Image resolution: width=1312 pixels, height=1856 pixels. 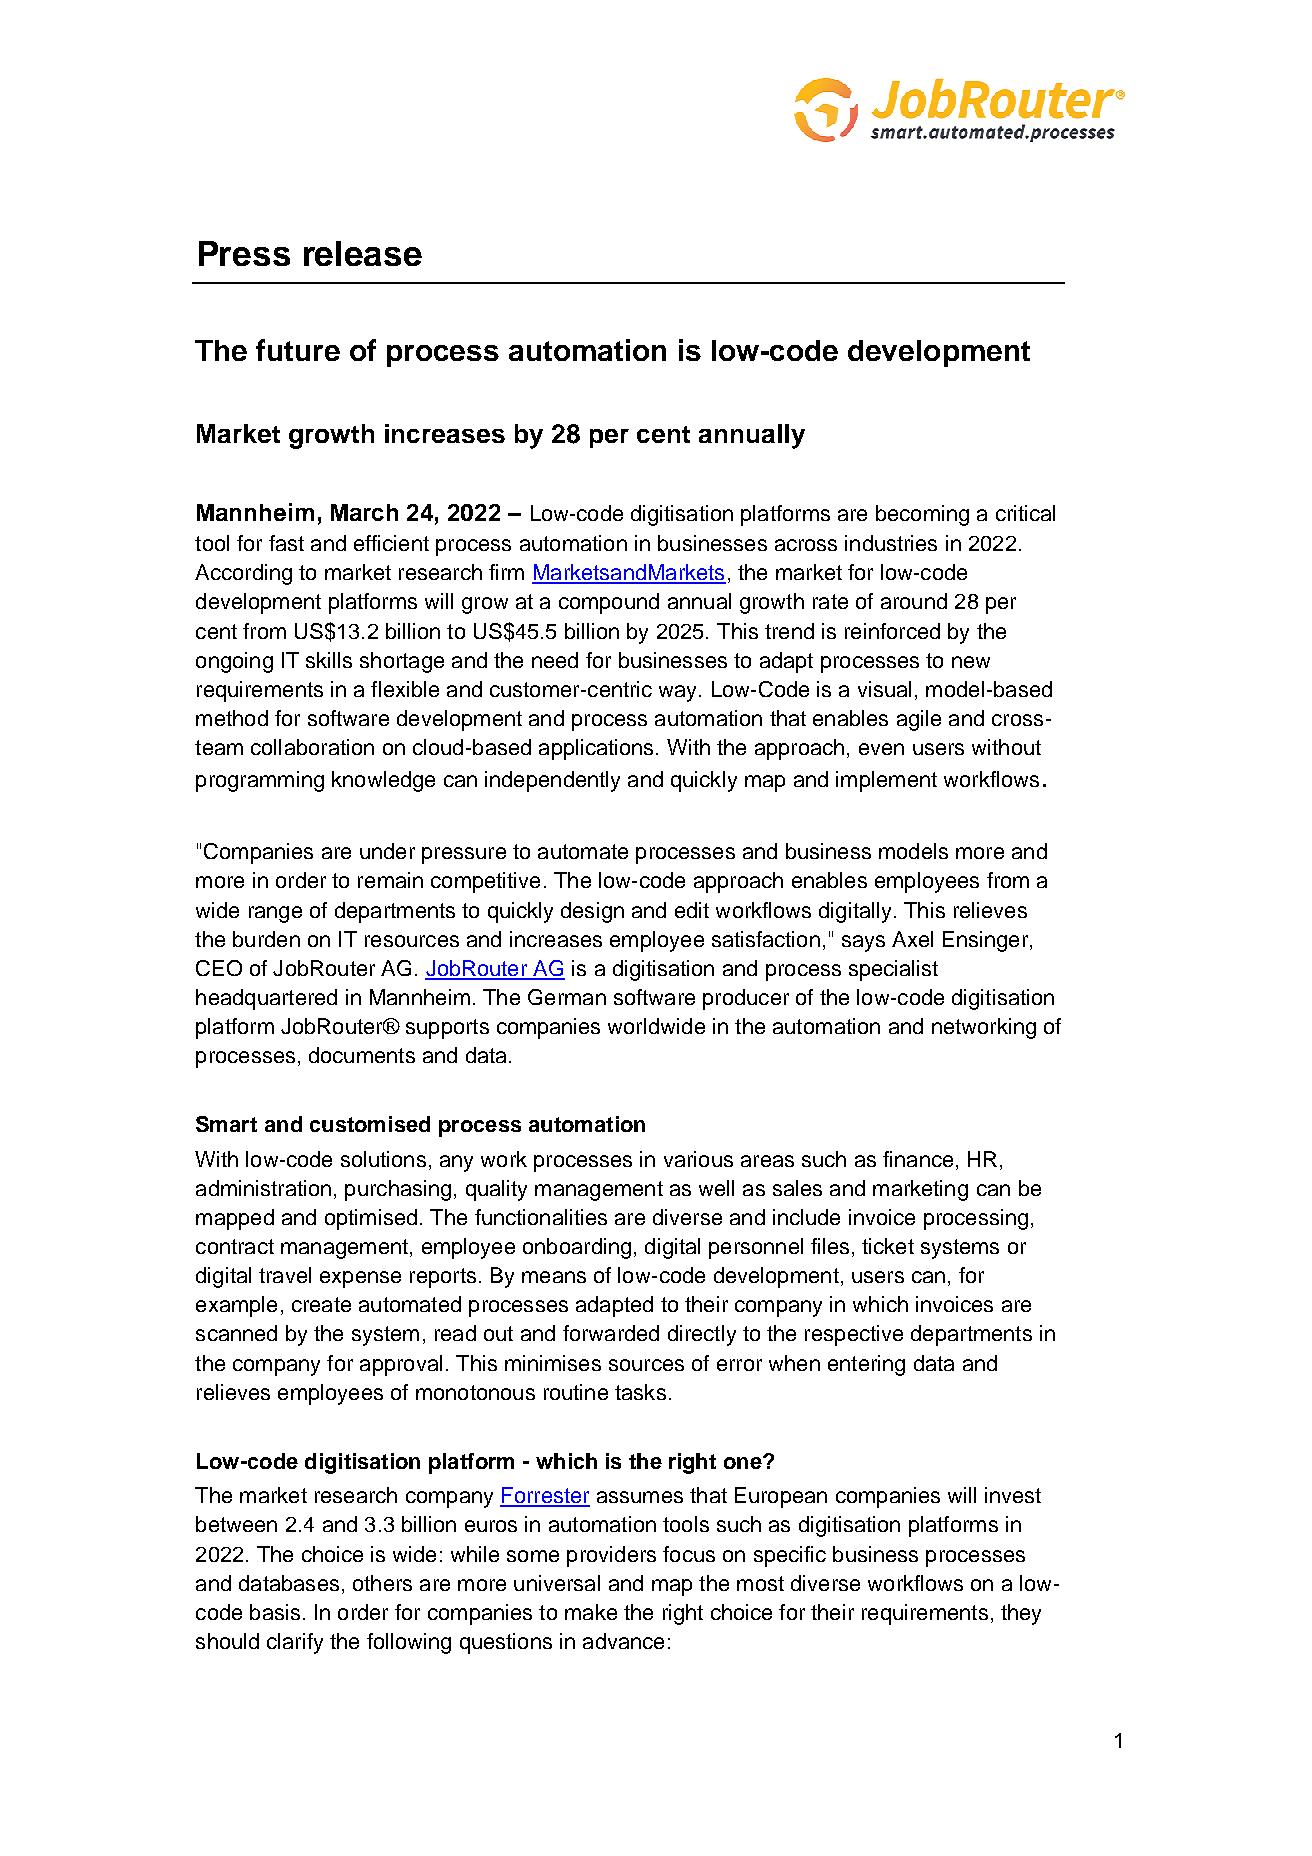 What do you see at coordinates (329, 660) in the screenshot?
I see `skills` at bounding box center [329, 660].
